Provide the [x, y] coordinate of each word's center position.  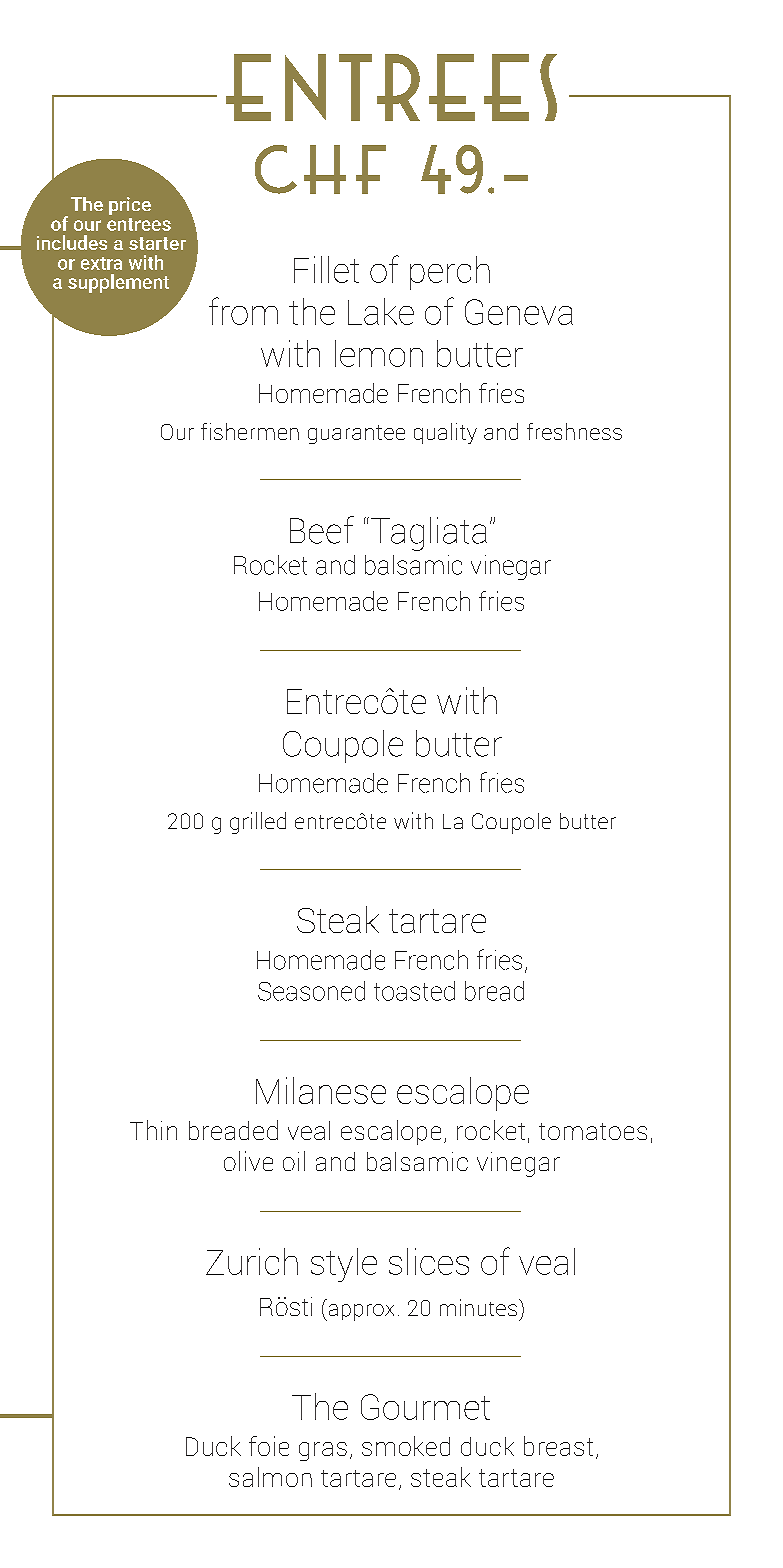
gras [323, 1451]
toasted [414, 991]
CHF [320, 169]
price [130, 206]
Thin [153, 1130]
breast [558, 1446]
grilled [258, 823]
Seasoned [311, 991]
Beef [322, 530]
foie [269, 1446]
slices [429, 1261]
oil [294, 1161]
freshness [574, 431]
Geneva [519, 312]
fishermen [250, 431]
